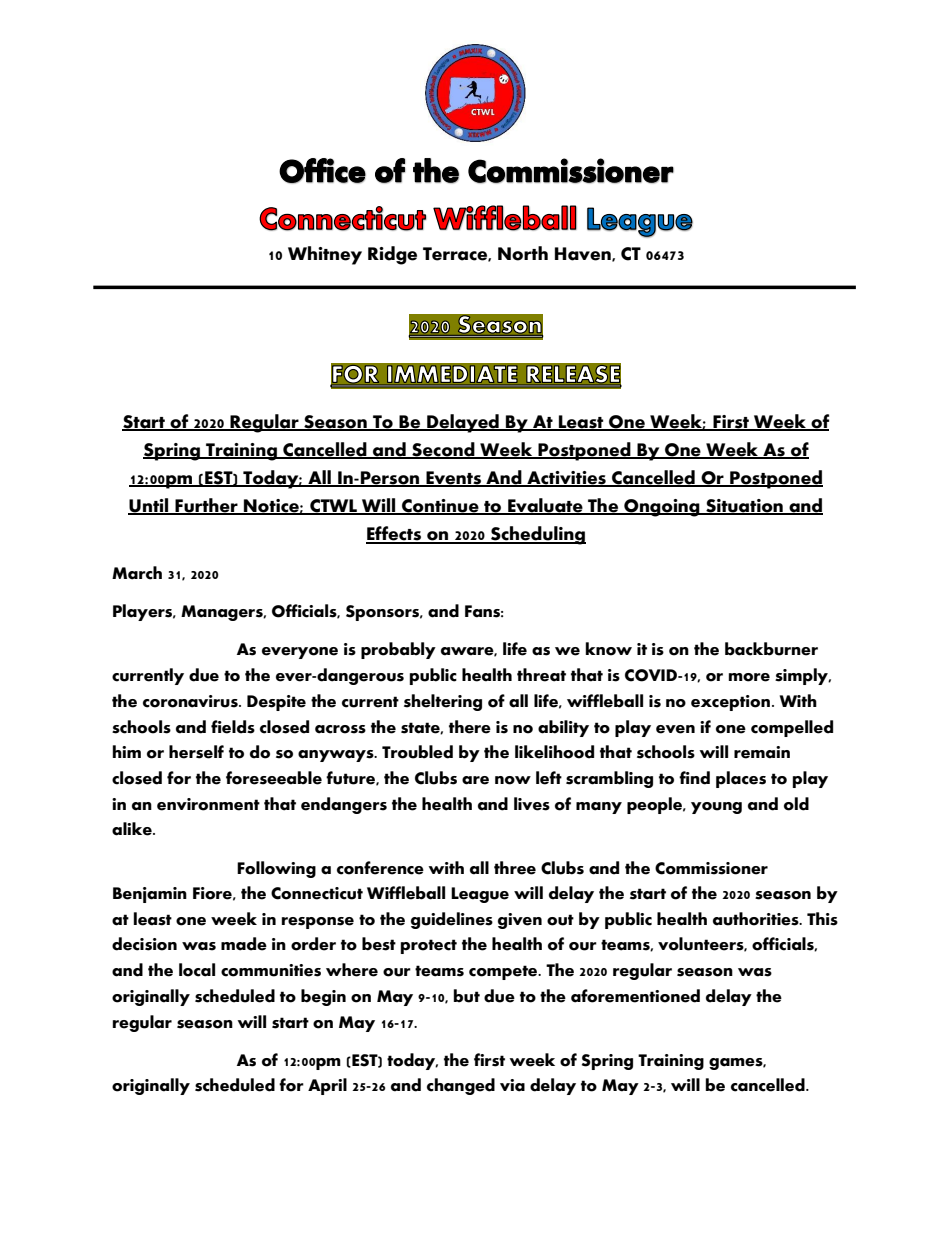 This screenshot has height=1233, width=952. What do you see at coordinates (523, 253) in the screenshot?
I see `North` at bounding box center [523, 253].
